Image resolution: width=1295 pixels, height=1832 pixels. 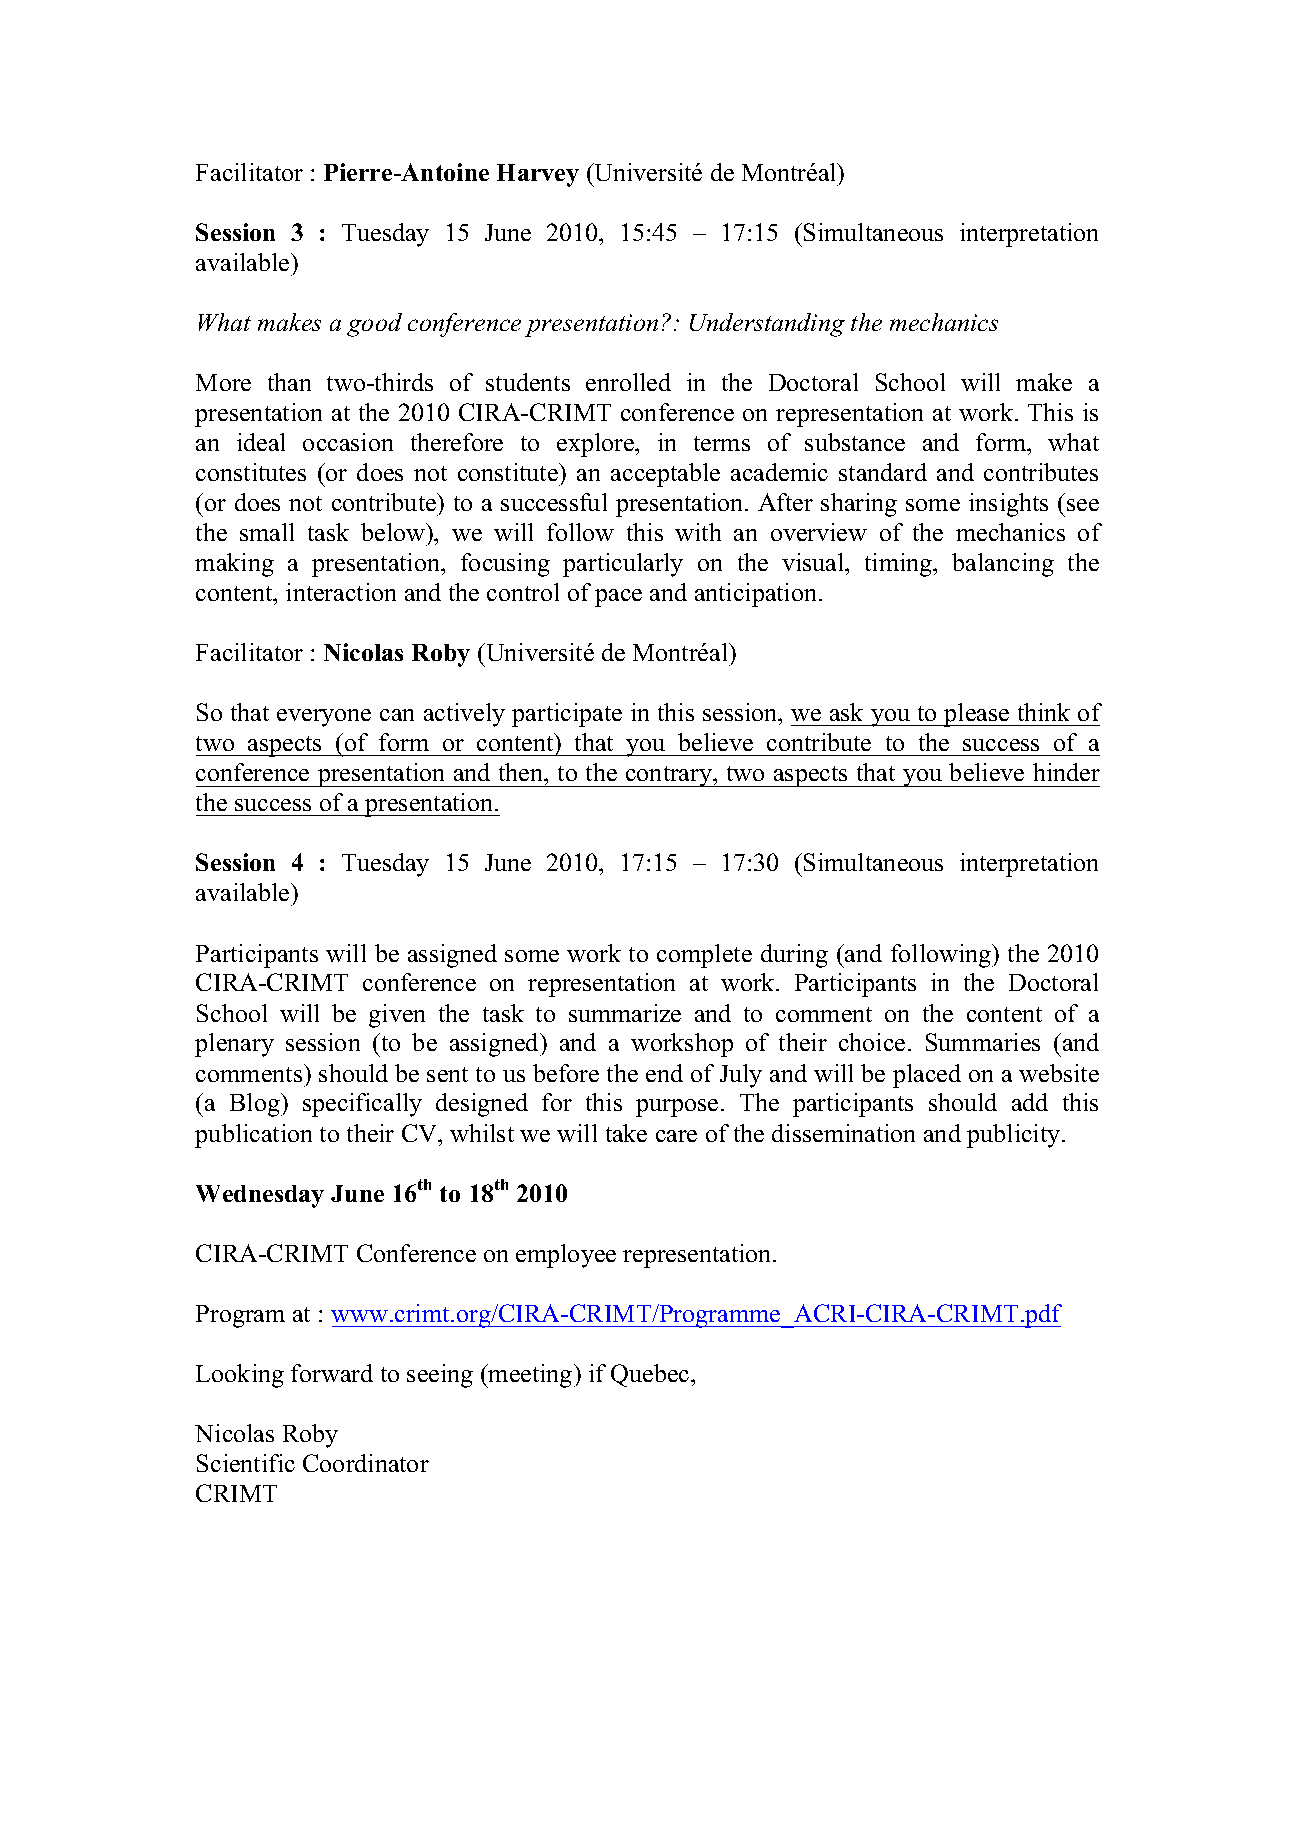 What do you see at coordinates (374, 325) in the image?
I see `good` at bounding box center [374, 325].
